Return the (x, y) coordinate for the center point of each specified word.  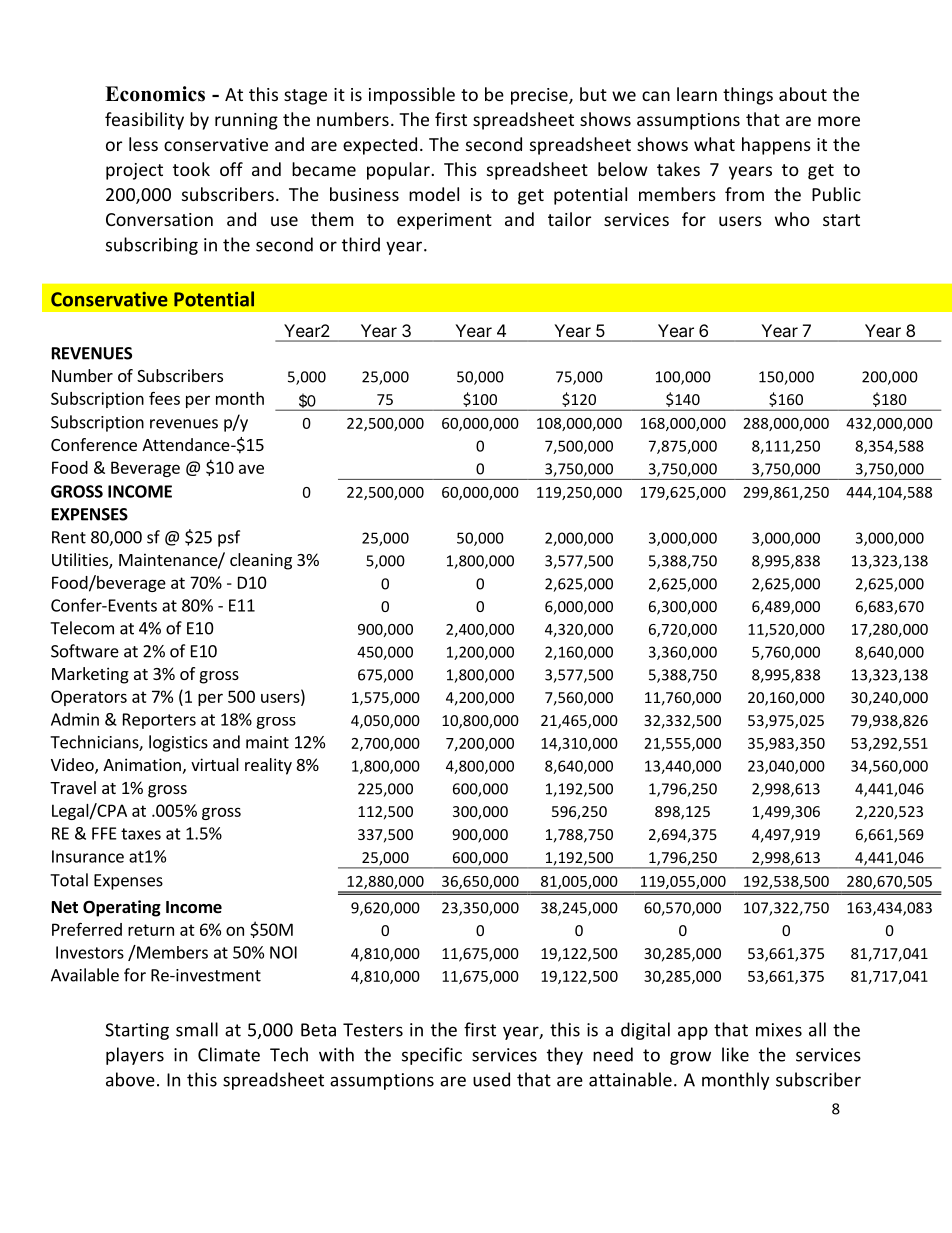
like (735, 1054)
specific (432, 1056)
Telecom (82, 628)
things (748, 96)
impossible (412, 96)
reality (268, 766)
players (135, 1056)
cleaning (261, 561)
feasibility (144, 121)
